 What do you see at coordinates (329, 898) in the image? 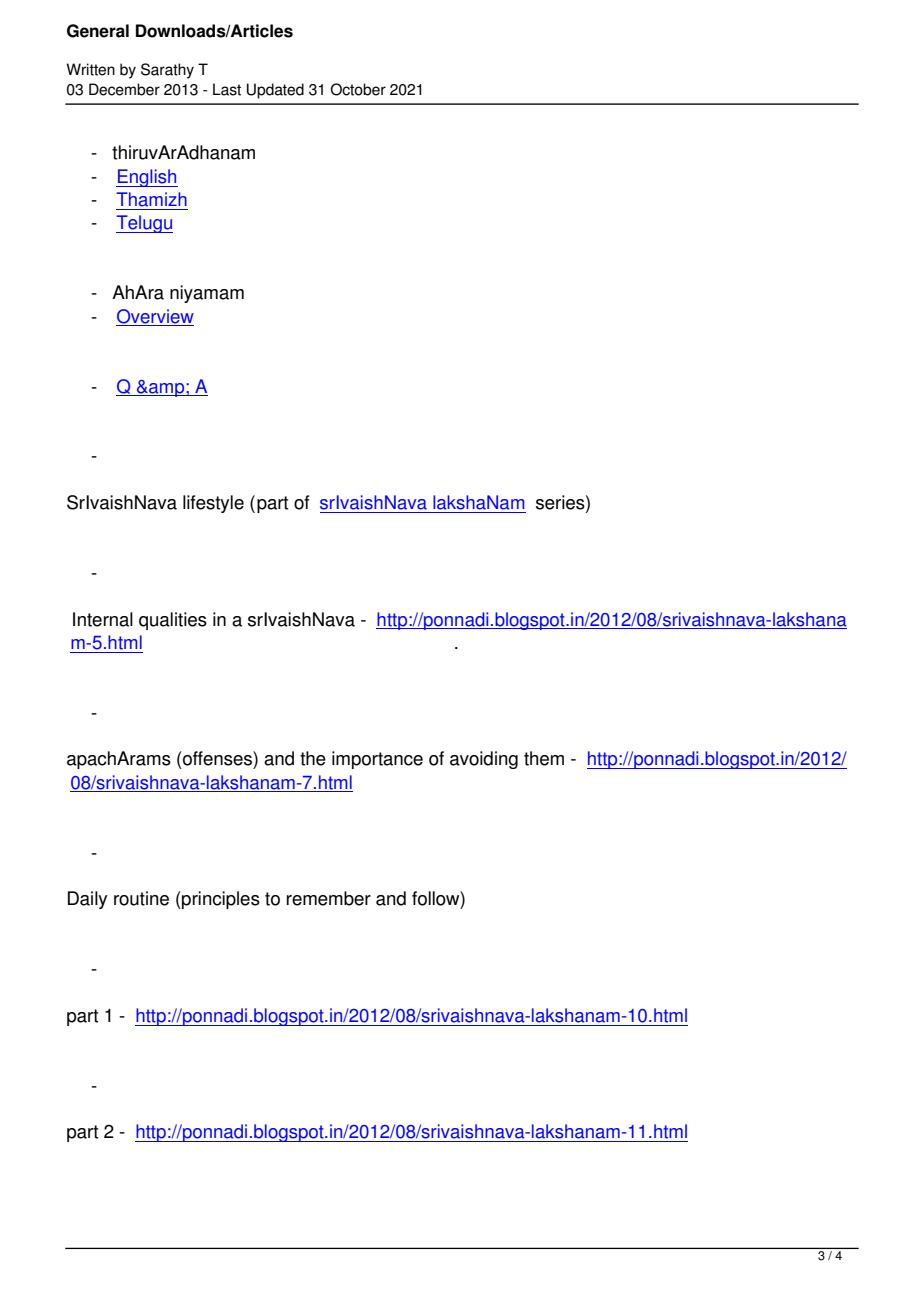
I see `remember` at bounding box center [329, 898].
